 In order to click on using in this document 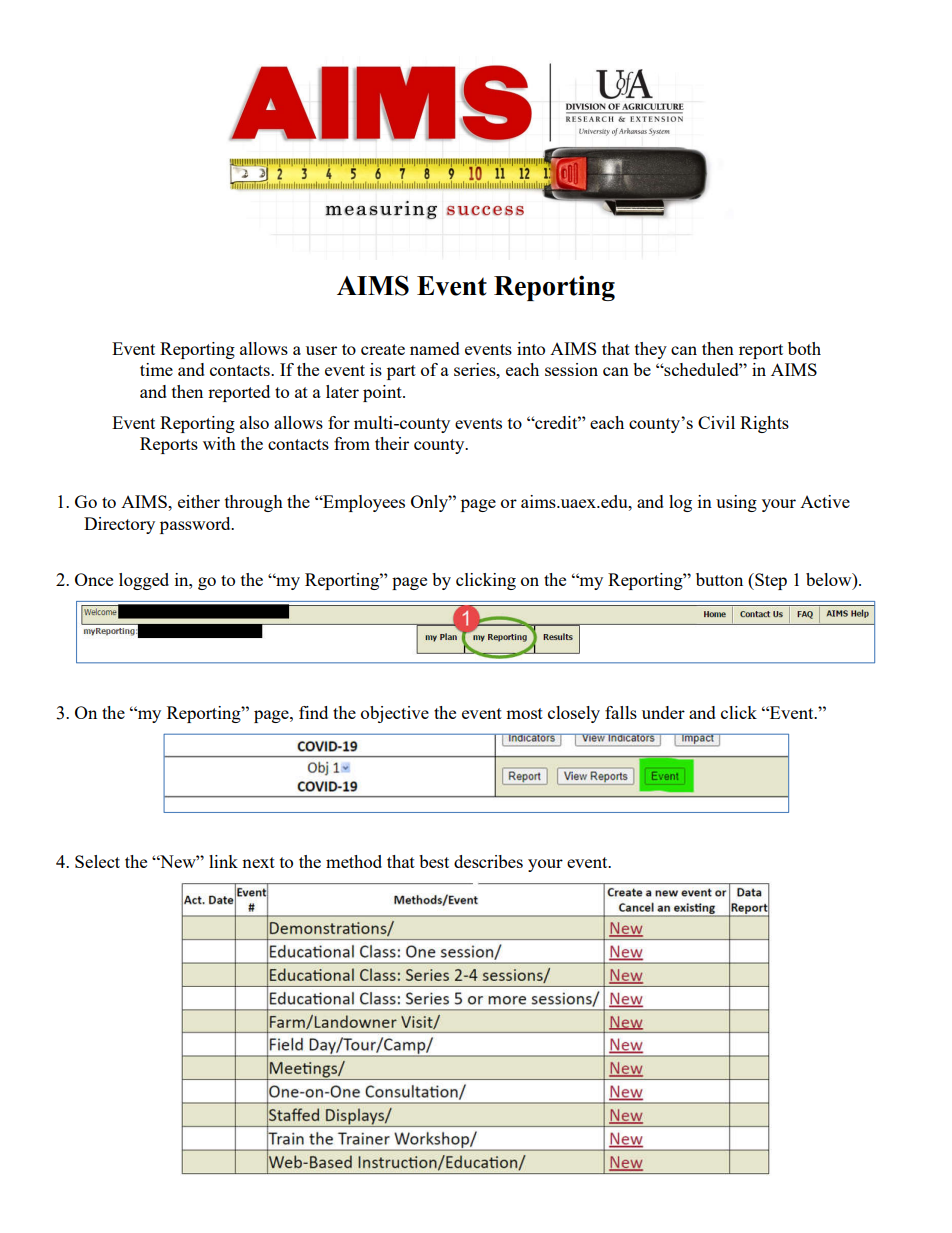, I will do `click(736, 503)`.
